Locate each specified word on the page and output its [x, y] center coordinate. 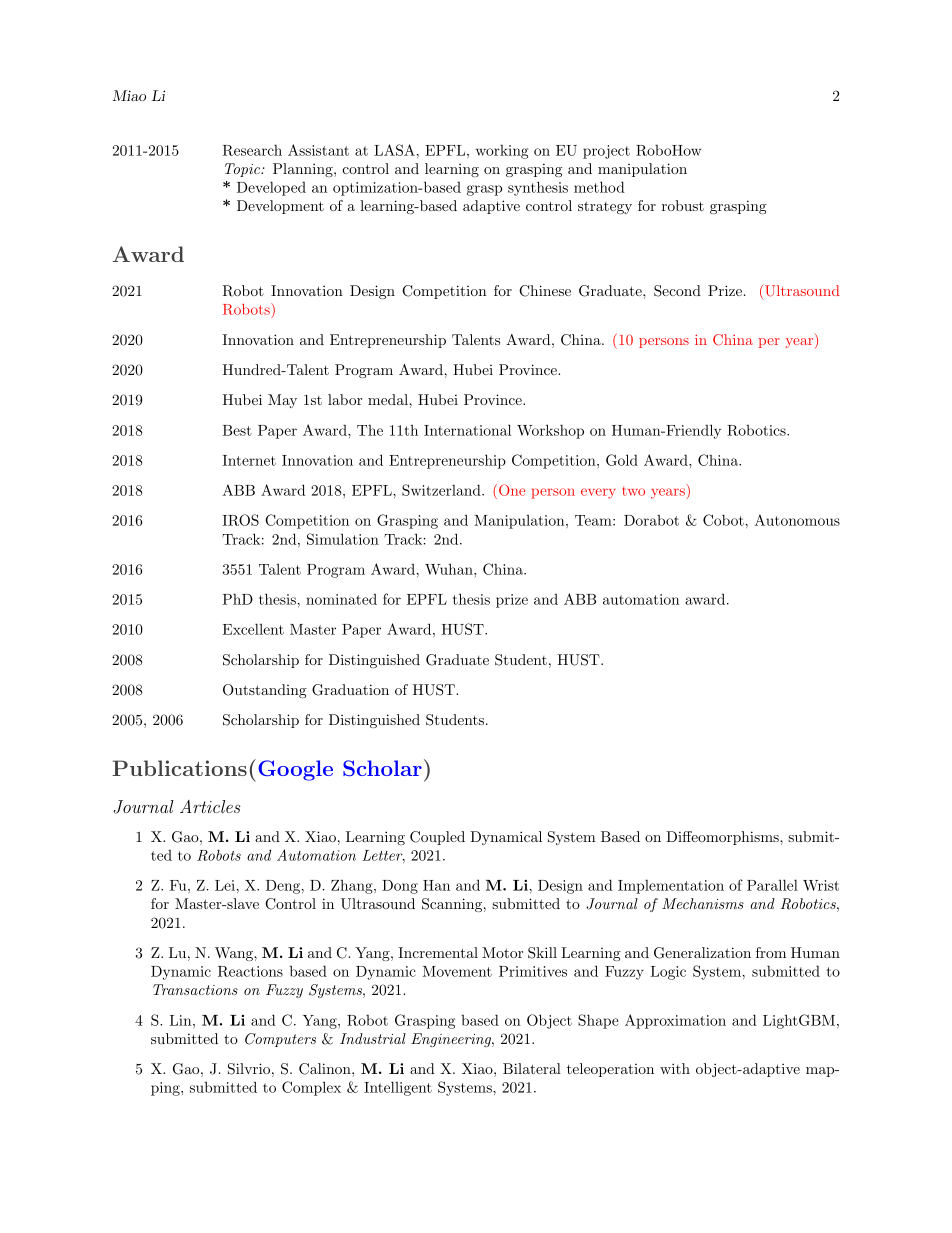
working [502, 152]
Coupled [437, 838]
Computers [280, 1040]
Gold [622, 460]
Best [237, 430]
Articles [210, 806]
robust [683, 205]
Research [252, 150]
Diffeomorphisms [723, 838]
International [467, 430]
